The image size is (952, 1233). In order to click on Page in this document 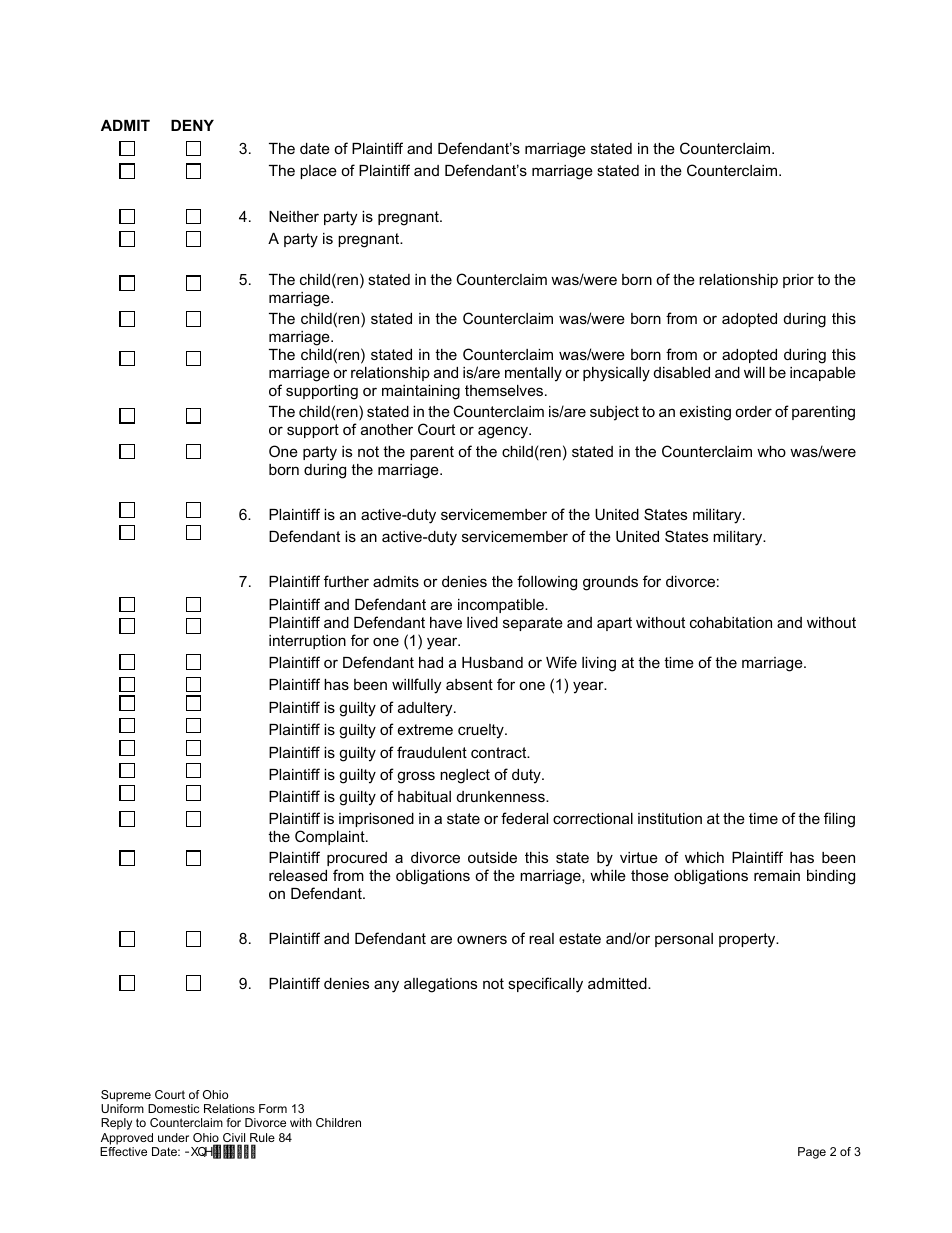, I will do `click(812, 1153)`.
